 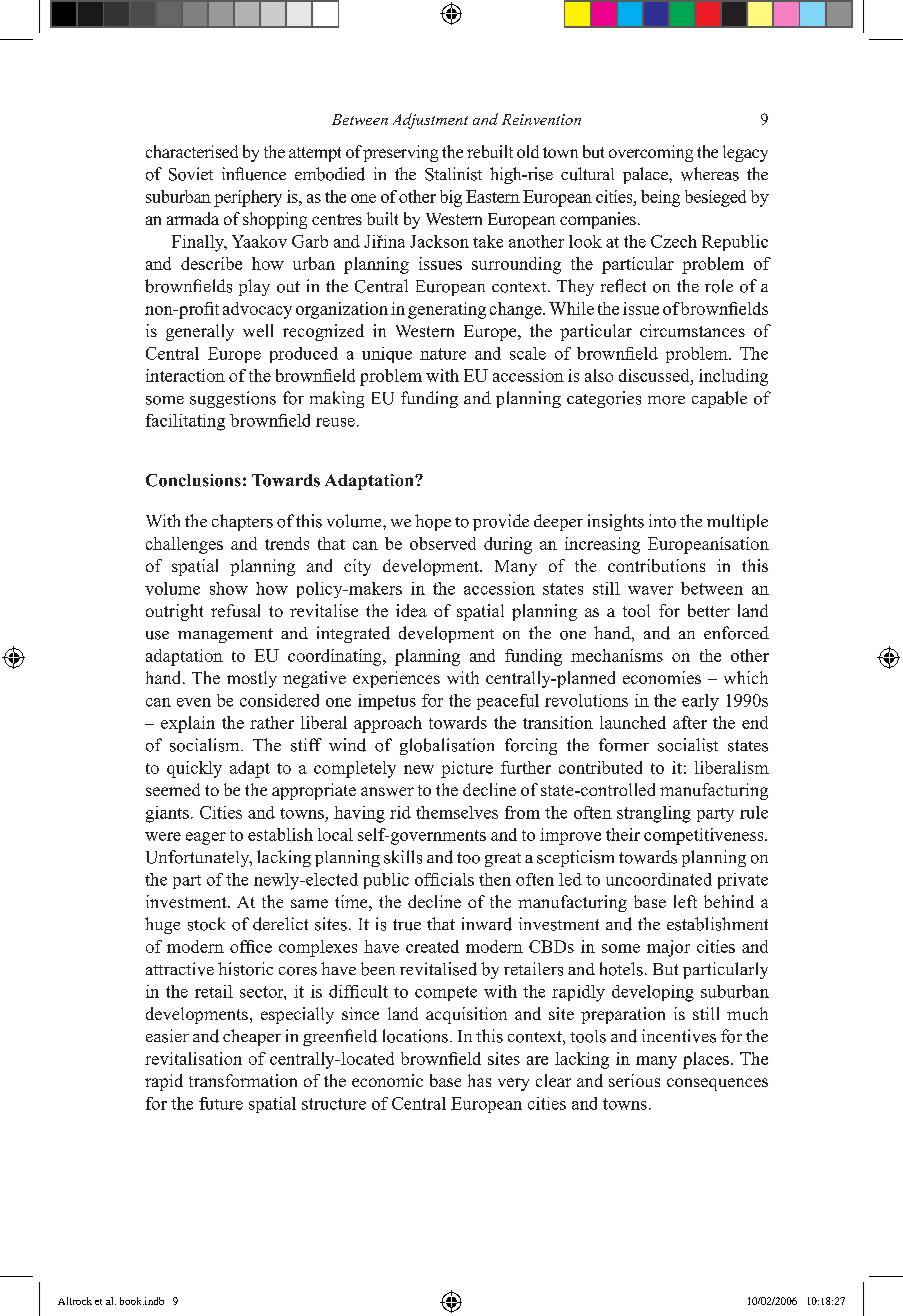 I want to click on transformation, so click(x=243, y=1080).
